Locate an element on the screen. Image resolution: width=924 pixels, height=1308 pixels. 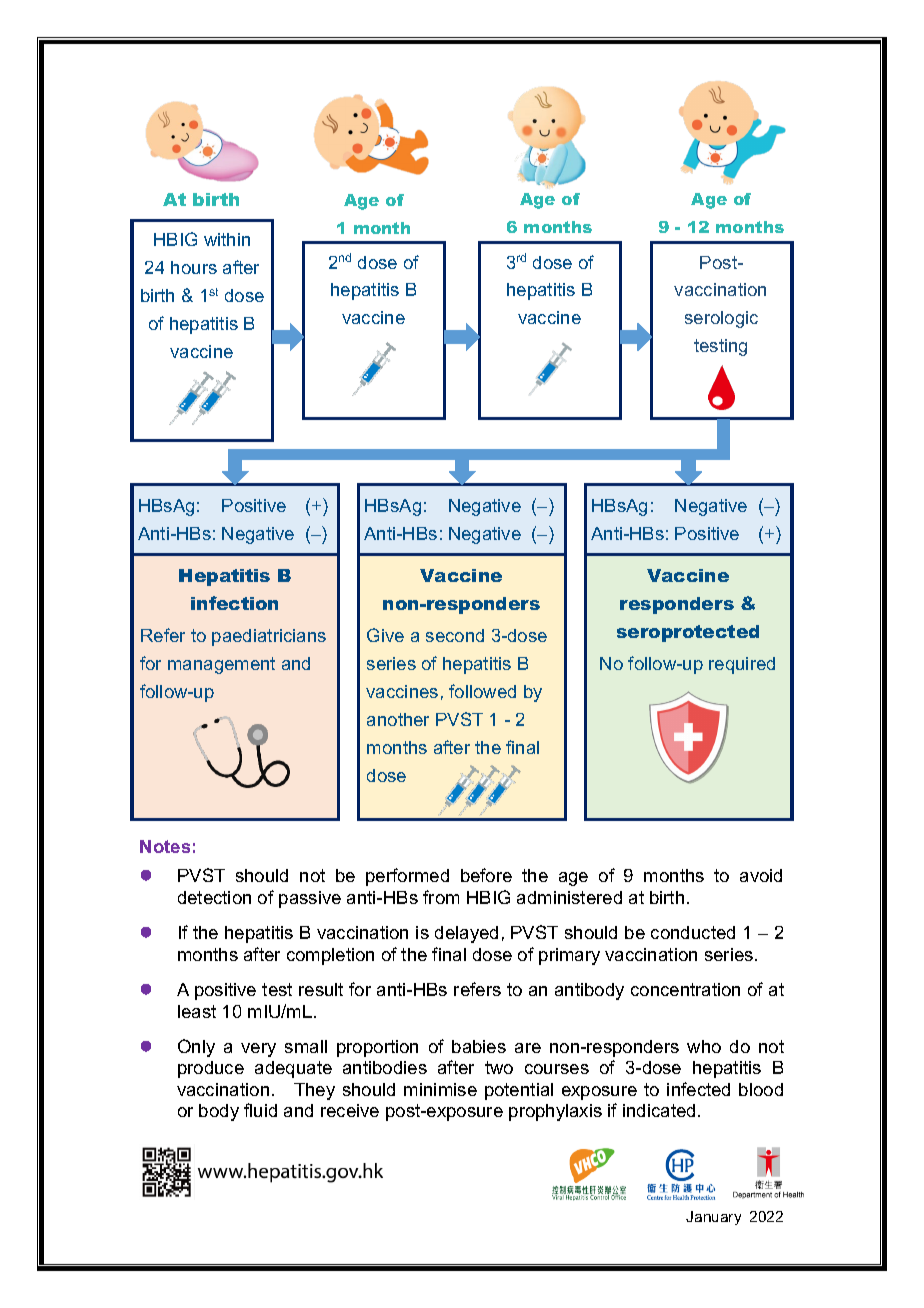
infection is located at coordinates (234, 603).
